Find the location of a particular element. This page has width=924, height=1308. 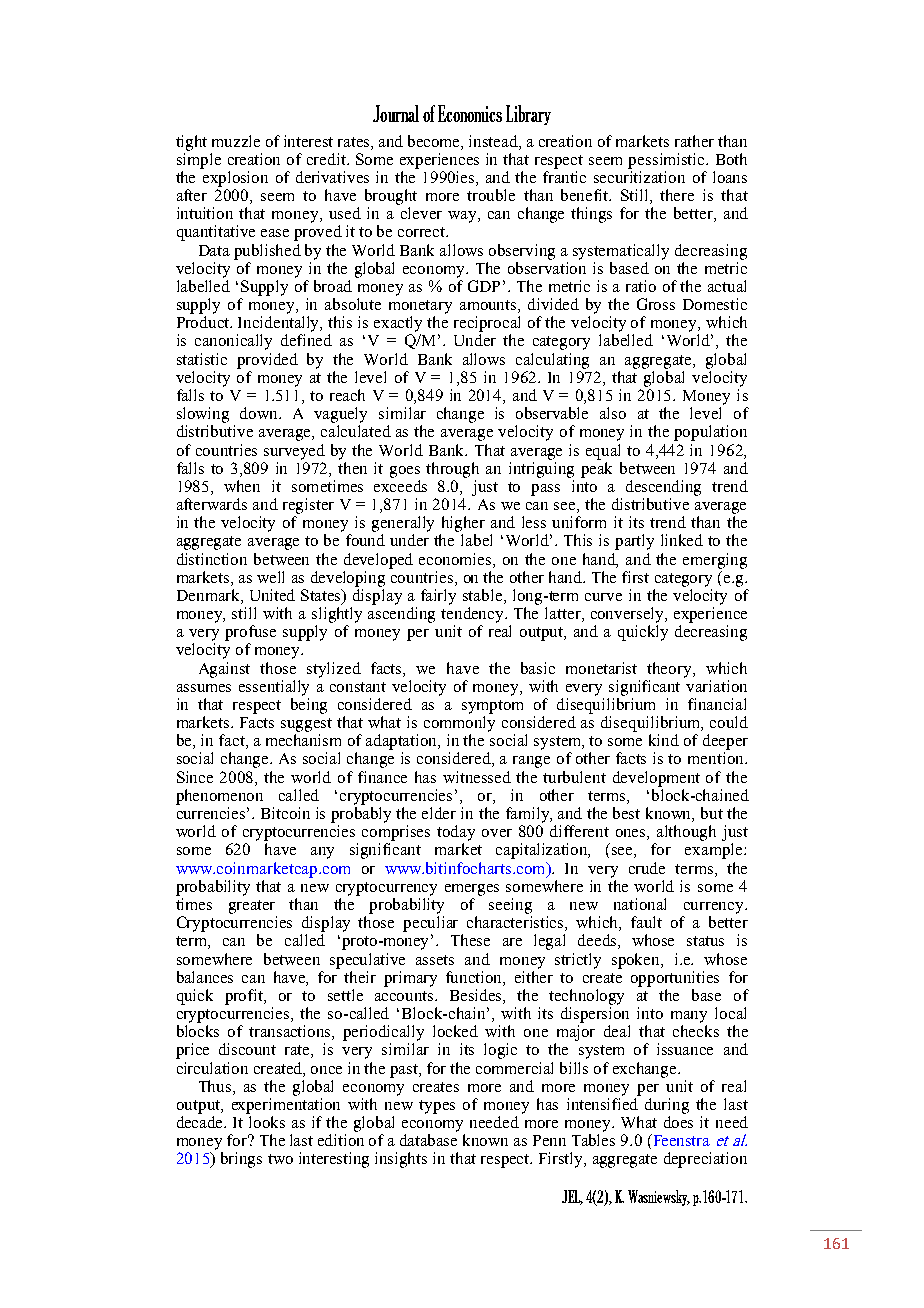

muzzle is located at coordinates (236, 141).
